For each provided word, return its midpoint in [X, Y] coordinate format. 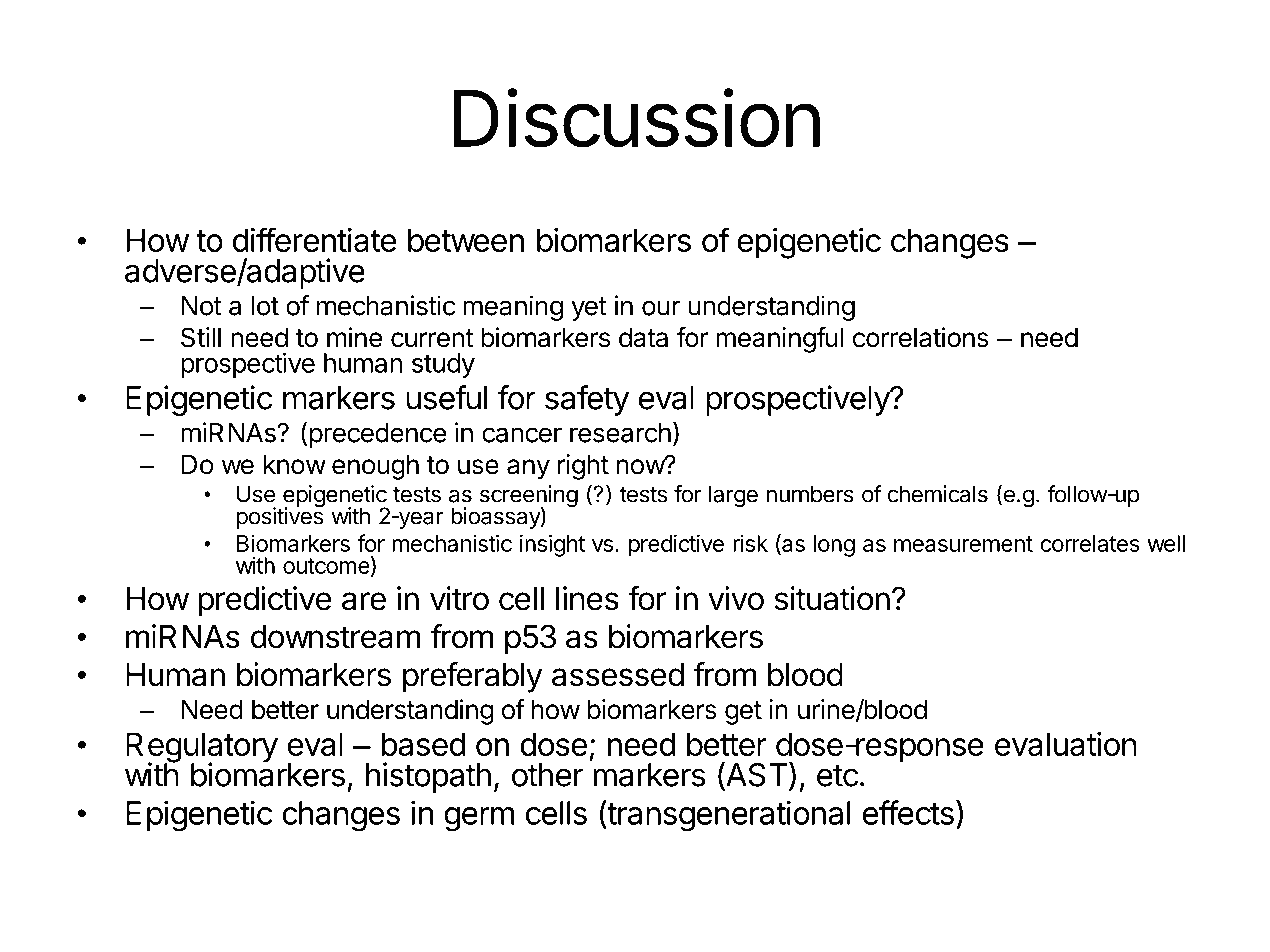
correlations [921, 337]
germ [479, 819]
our [661, 308]
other [547, 775]
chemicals [937, 494]
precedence [377, 435]
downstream [335, 637]
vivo [736, 598]
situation [832, 598]
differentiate [315, 239]
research [620, 433]
